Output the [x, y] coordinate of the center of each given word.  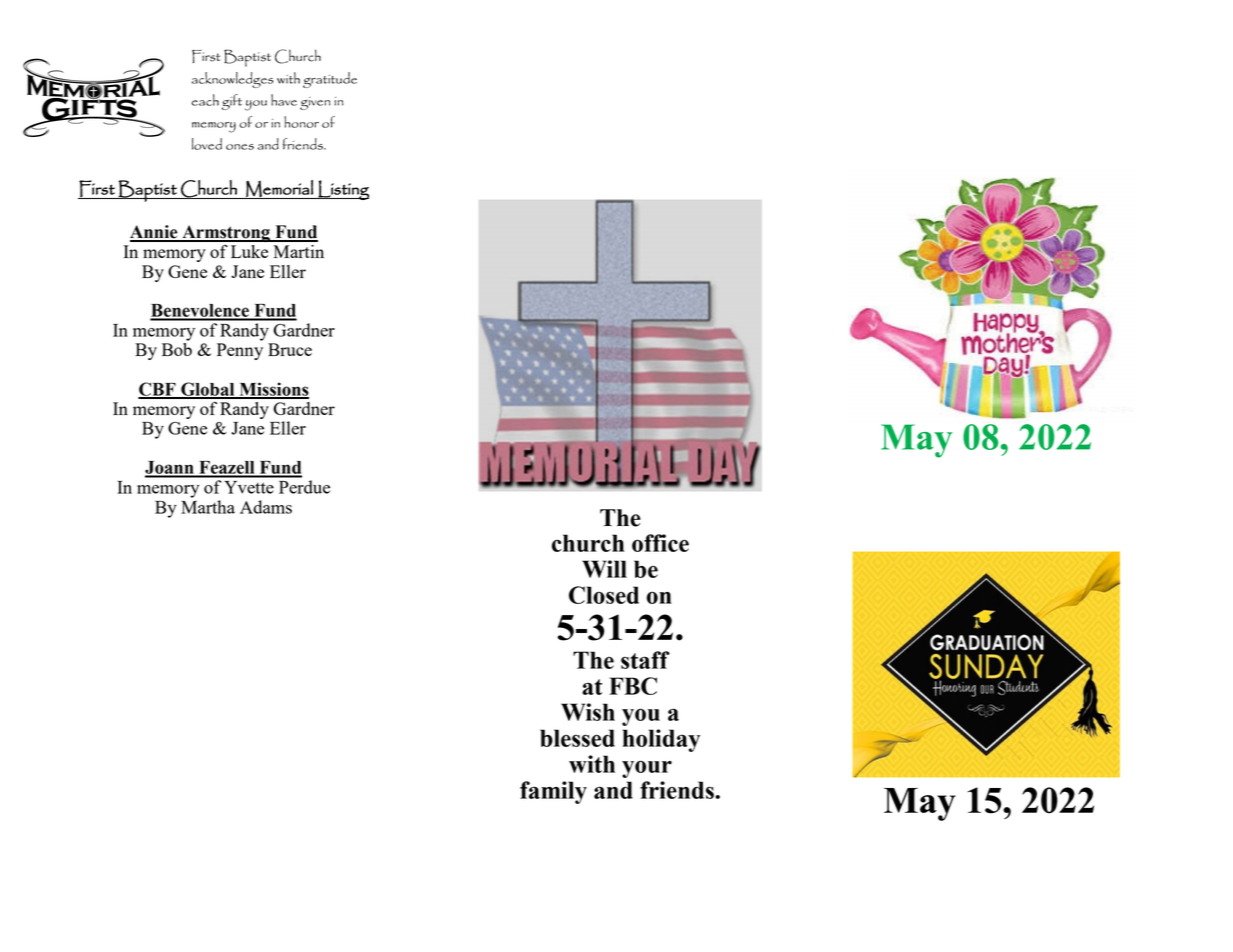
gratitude [330, 80]
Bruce [290, 349]
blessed [577, 738]
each [205, 100]
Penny [240, 351]
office [660, 543]
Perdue [304, 487]
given [315, 103]
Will [604, 569]
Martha [208, 507]
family [553, 792]
